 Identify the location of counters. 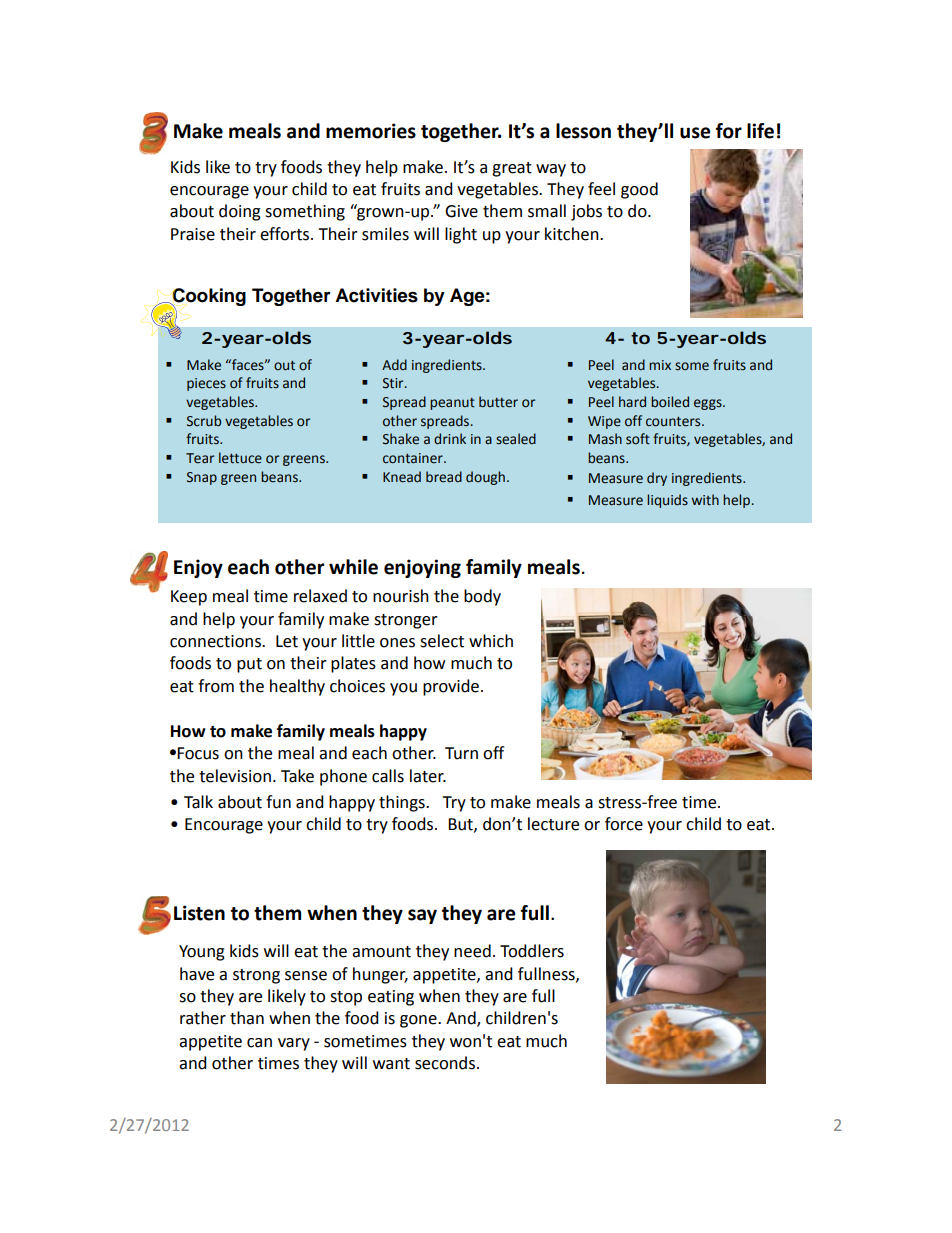
(674, 422).
